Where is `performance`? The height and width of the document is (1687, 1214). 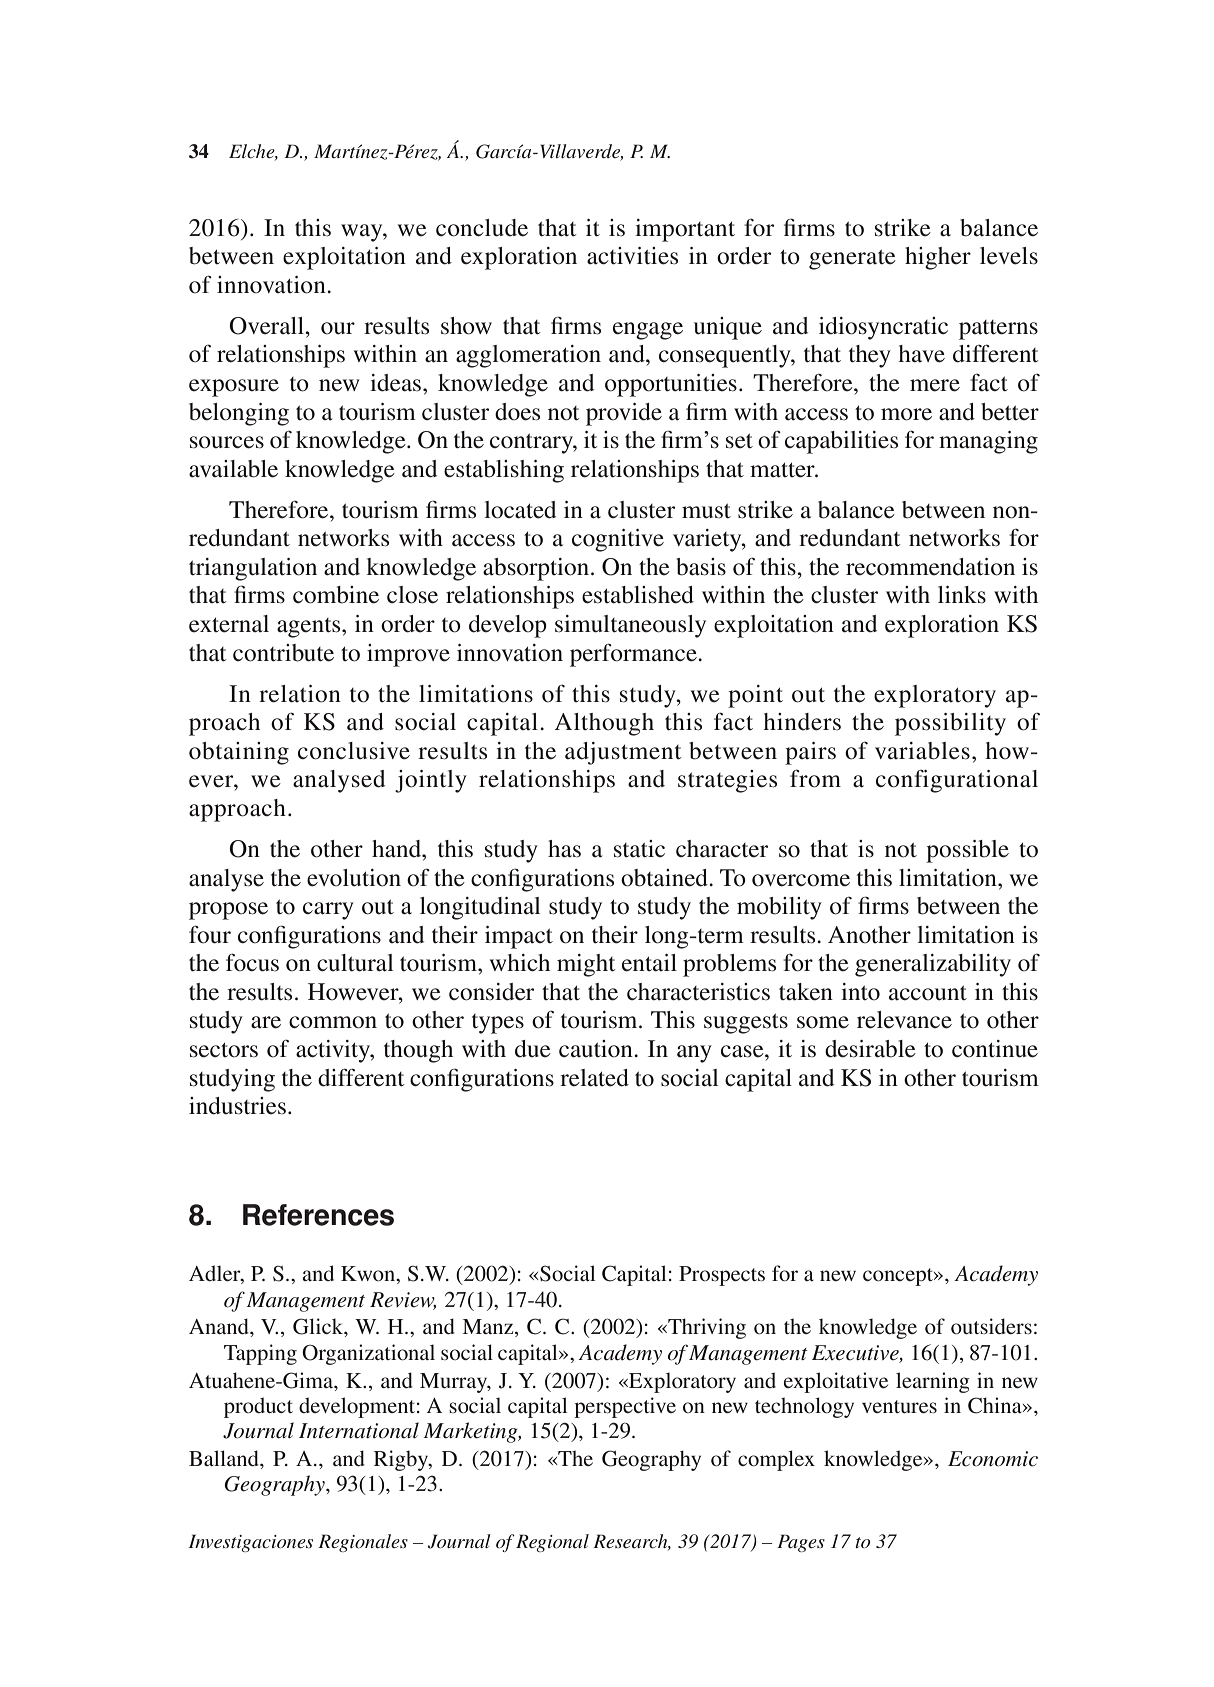
performance is located at coordinates (634, 655).
